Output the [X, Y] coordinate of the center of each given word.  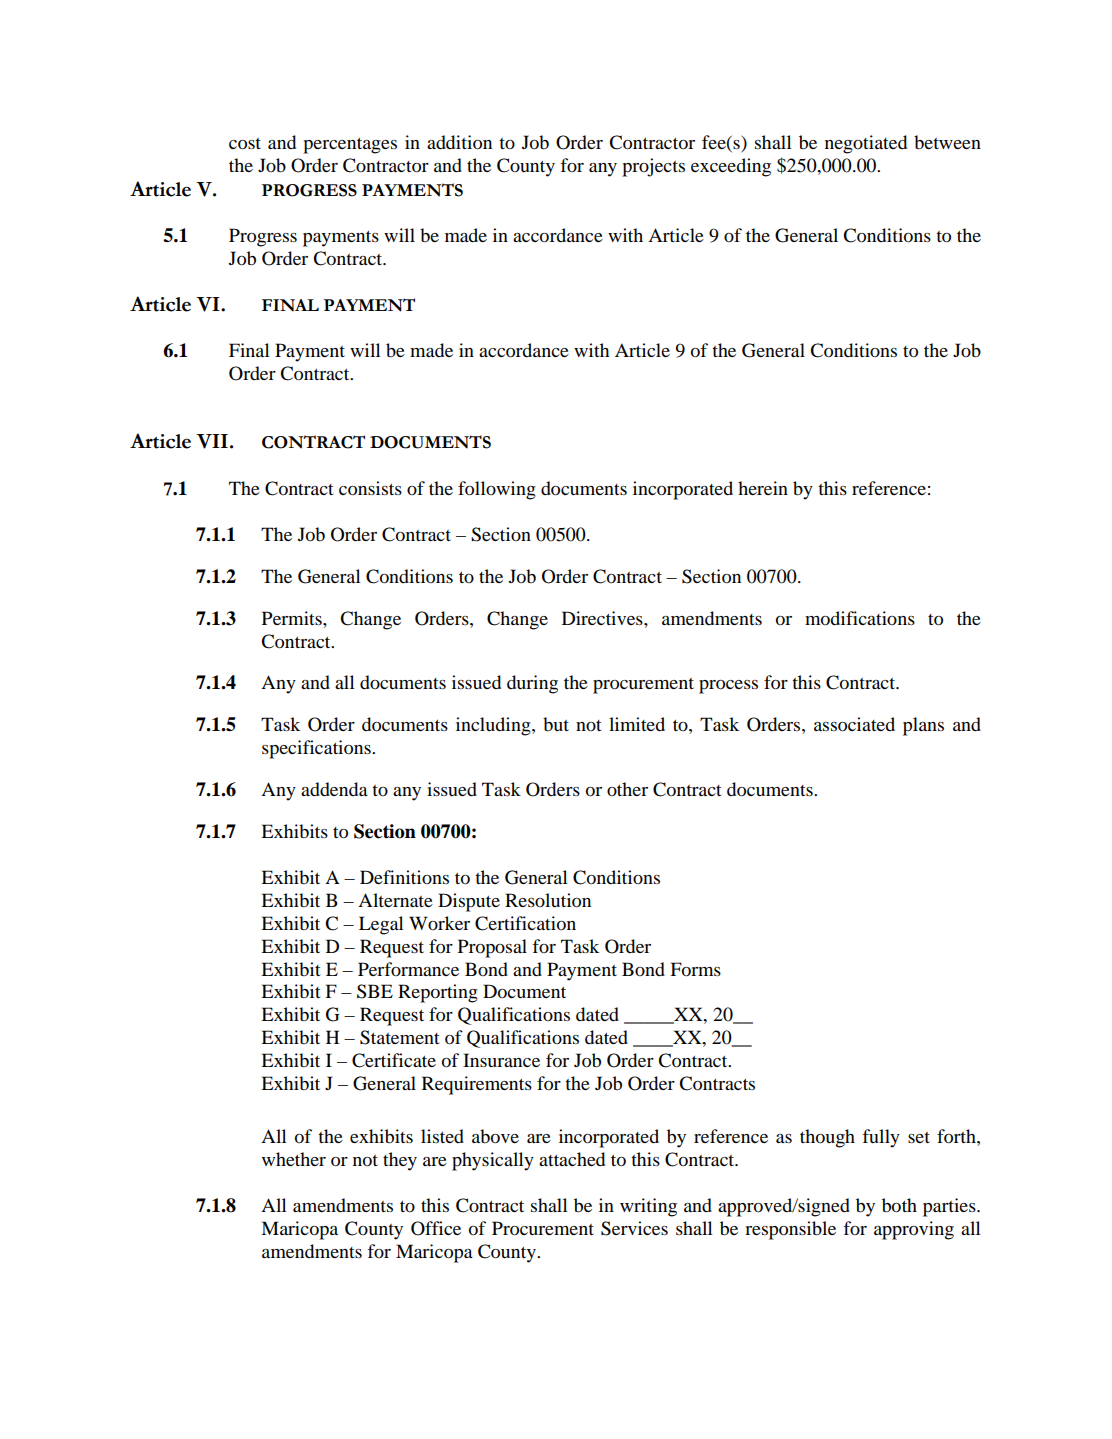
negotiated [866, 144]
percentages [350, 146]
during [532, 684]
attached [572, 1159]
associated [854, 724]
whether [294, 1159]
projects [653, 167]
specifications [317, 749]
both [899, 1205]
